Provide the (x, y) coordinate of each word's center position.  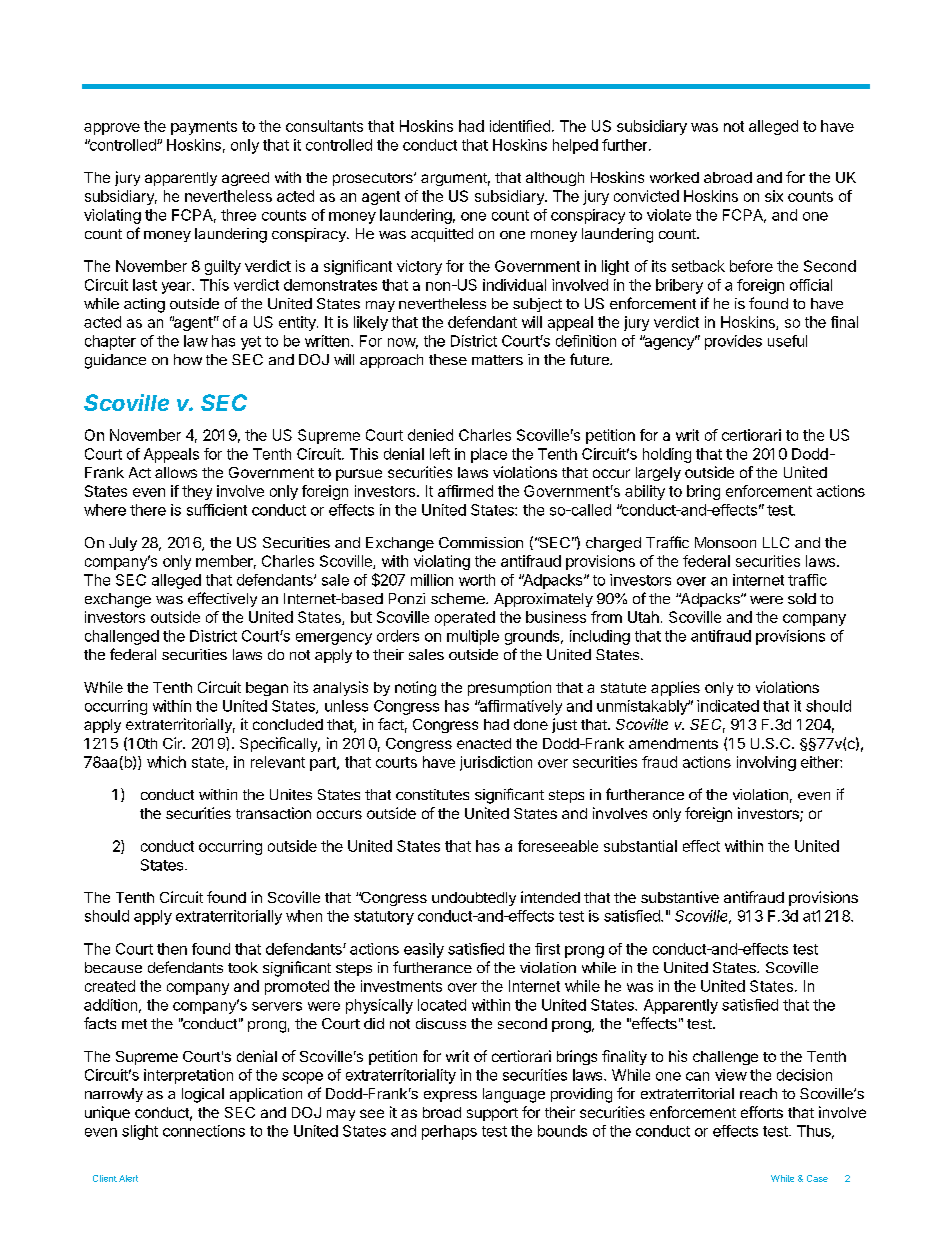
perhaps (449, 1132)
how (188, 359)
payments (204, 128)
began (267, 689)
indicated (728, 706)
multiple (473, 637)
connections (204, 1131)
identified (520, 126)
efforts (762, 1112)
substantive (680, 897)
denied (430, 435)
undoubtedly (474, 899)
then (172, 949)
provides (733, 342)
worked (674, 177)
